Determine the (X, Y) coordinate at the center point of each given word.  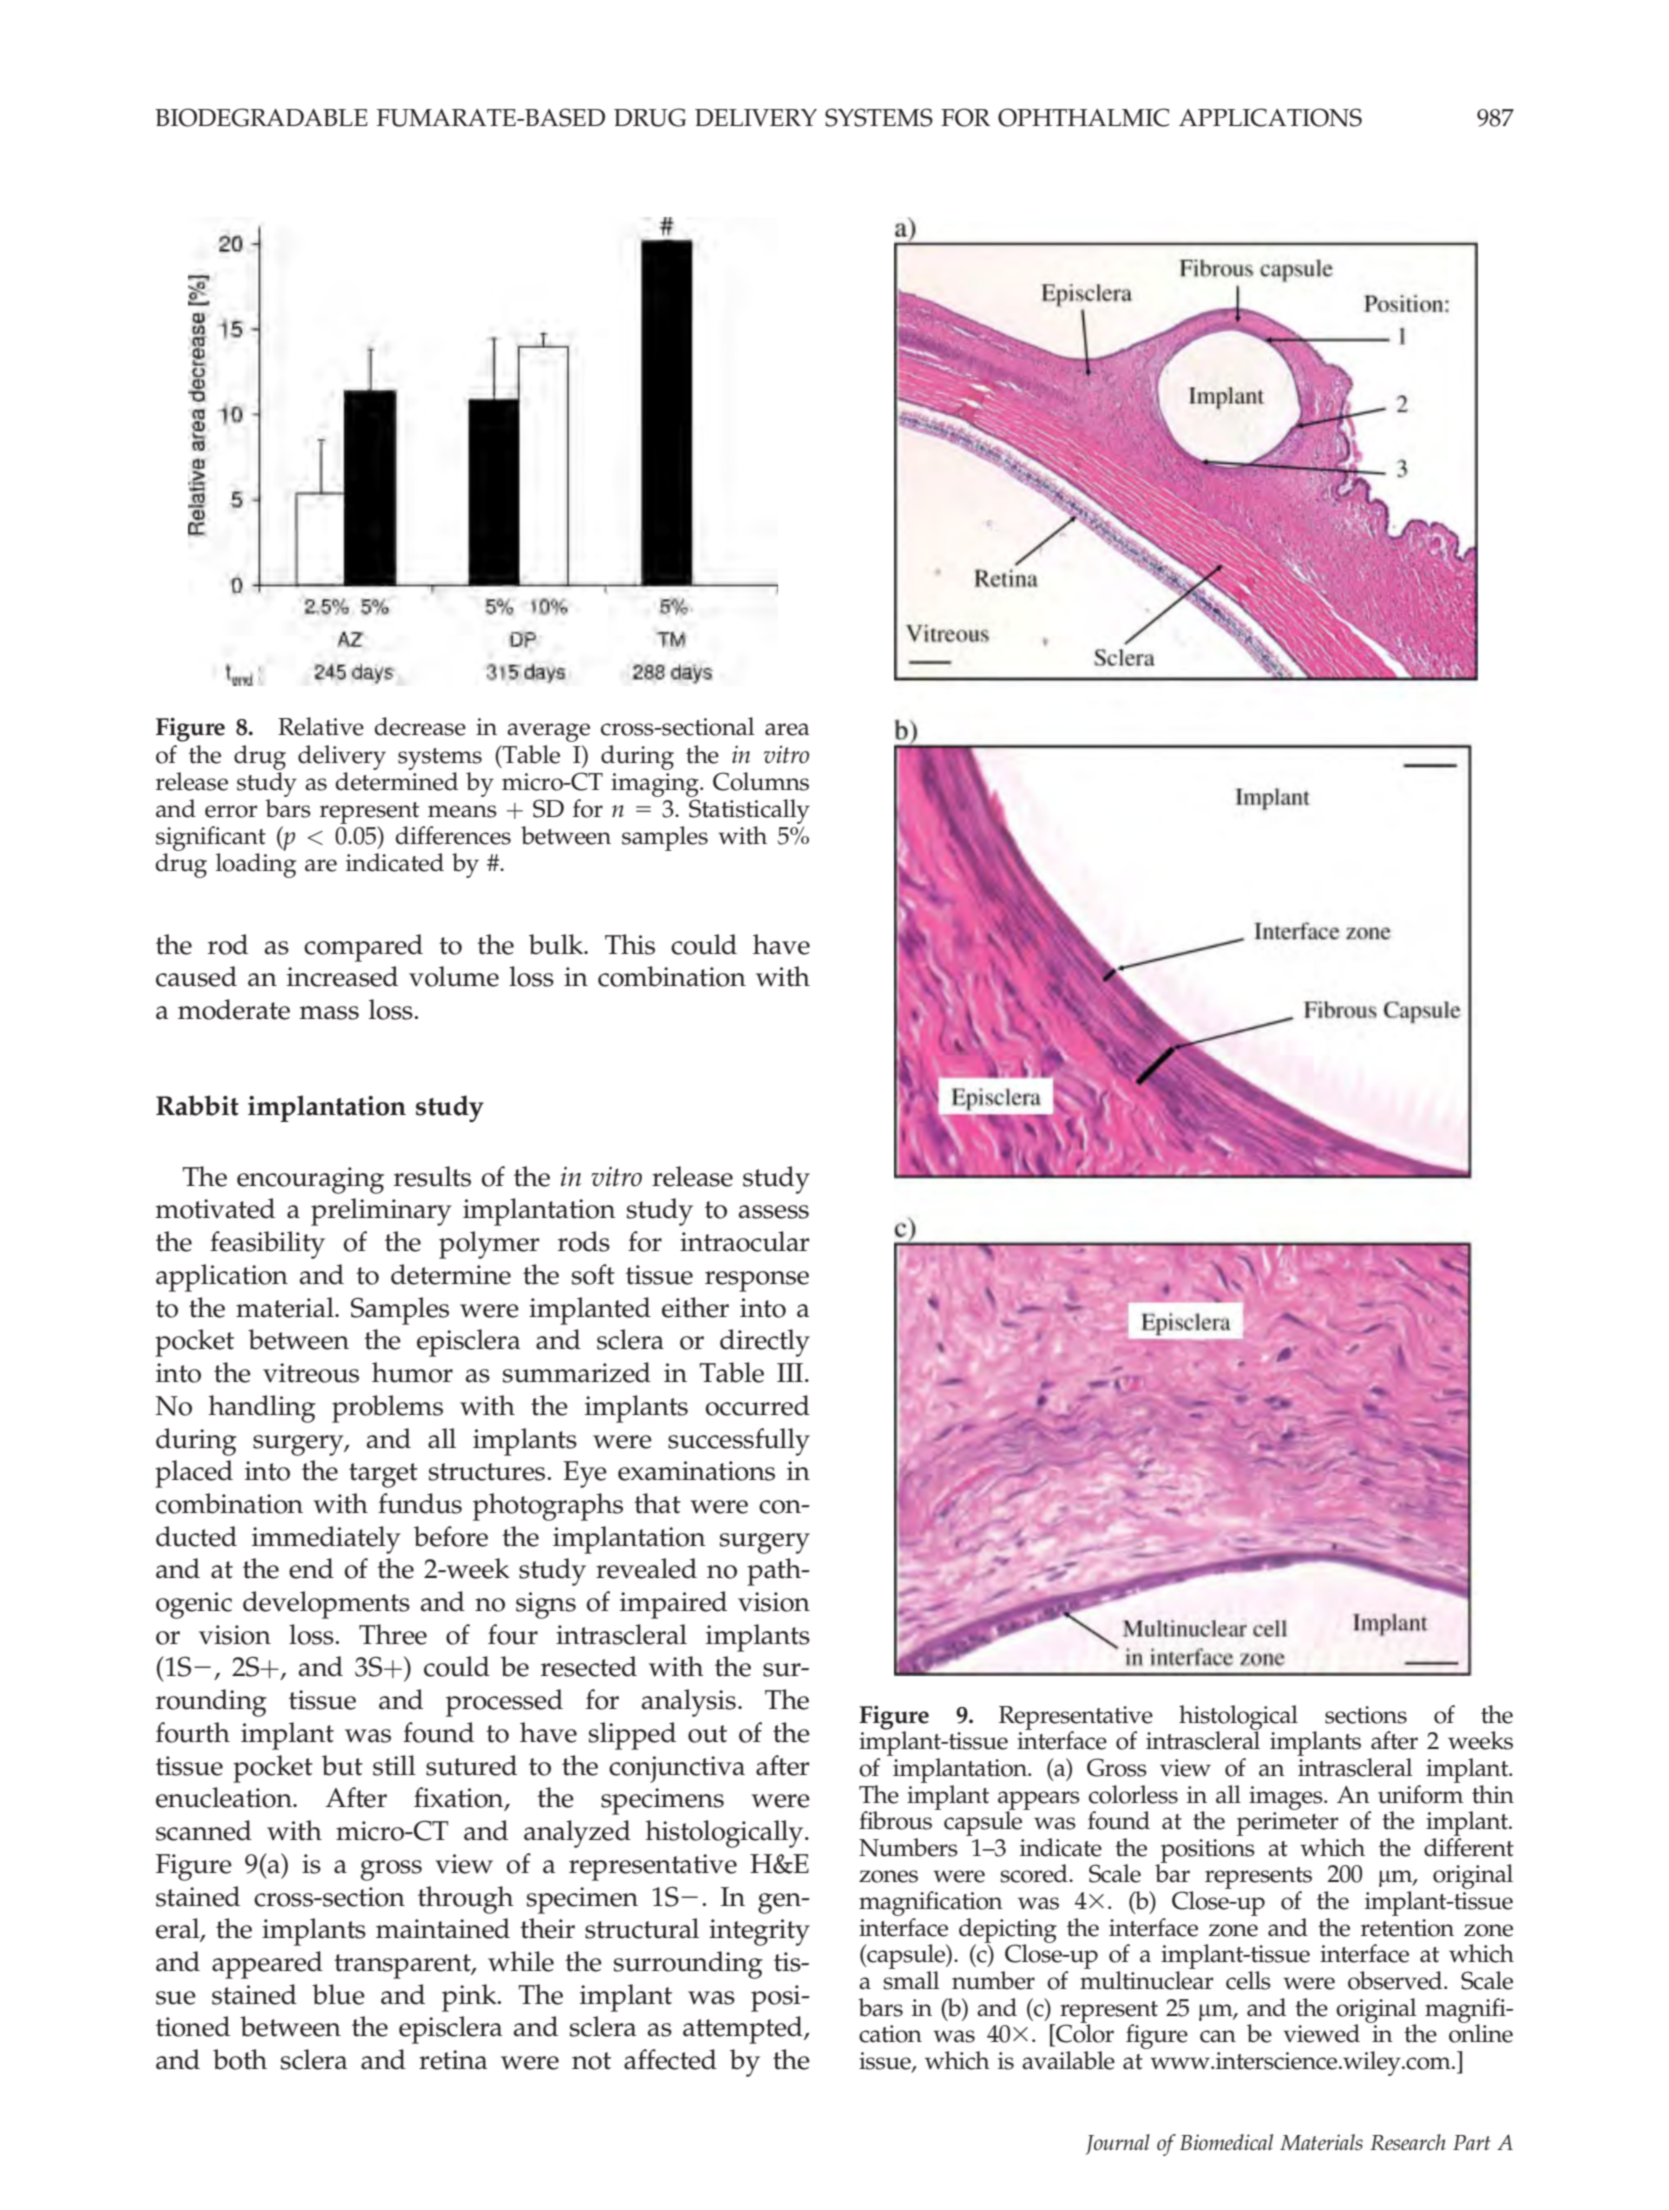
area (787, 729)
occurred (758, 1405)
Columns (761, 781)
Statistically (749, 811)
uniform (1421, 1793)
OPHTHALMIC (1083, 117)
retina (453, 2060)
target (383, 1475)
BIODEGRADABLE (261, 117)
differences (453, 835)
